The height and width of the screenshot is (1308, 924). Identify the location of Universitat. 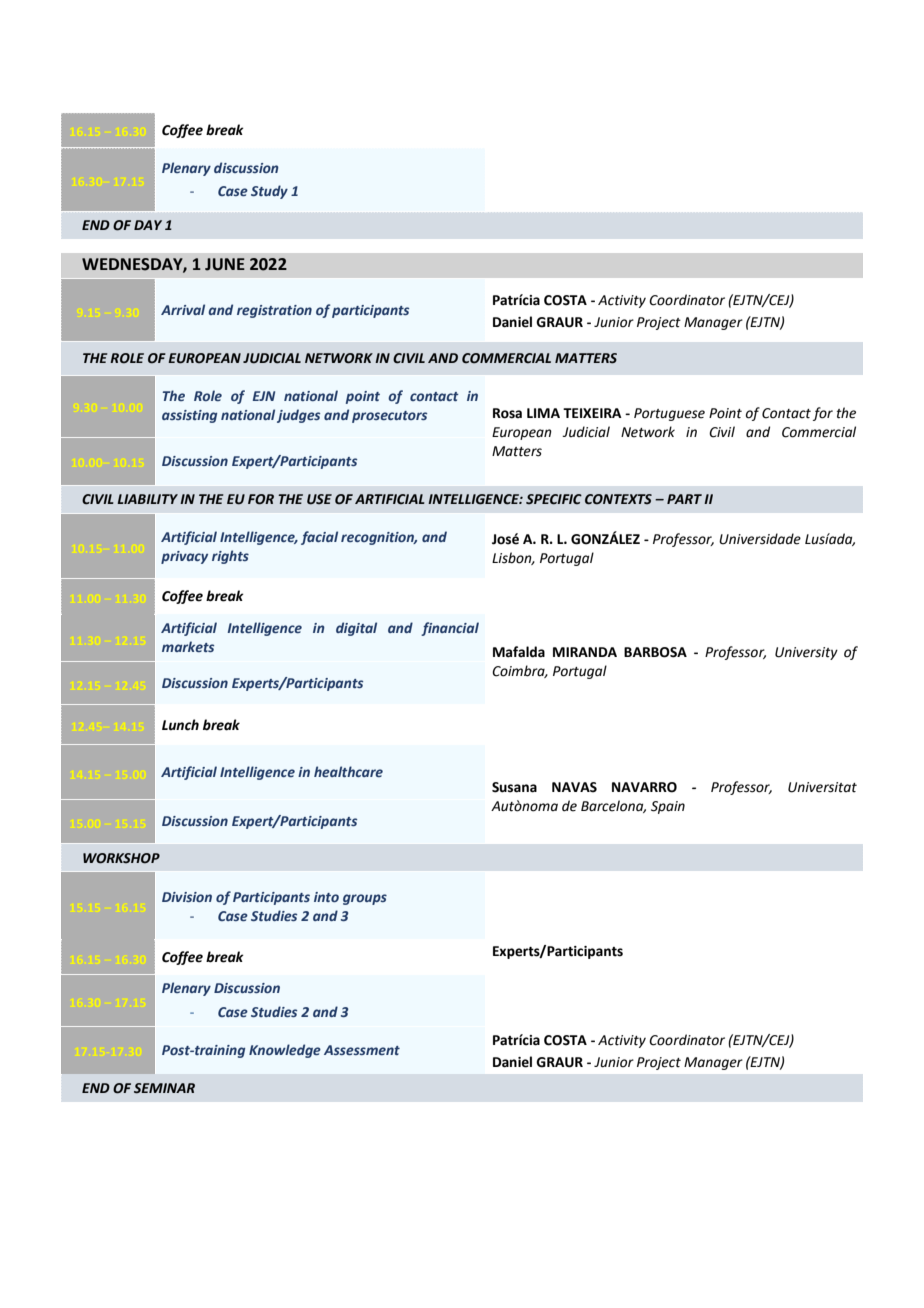
(822, 787).
